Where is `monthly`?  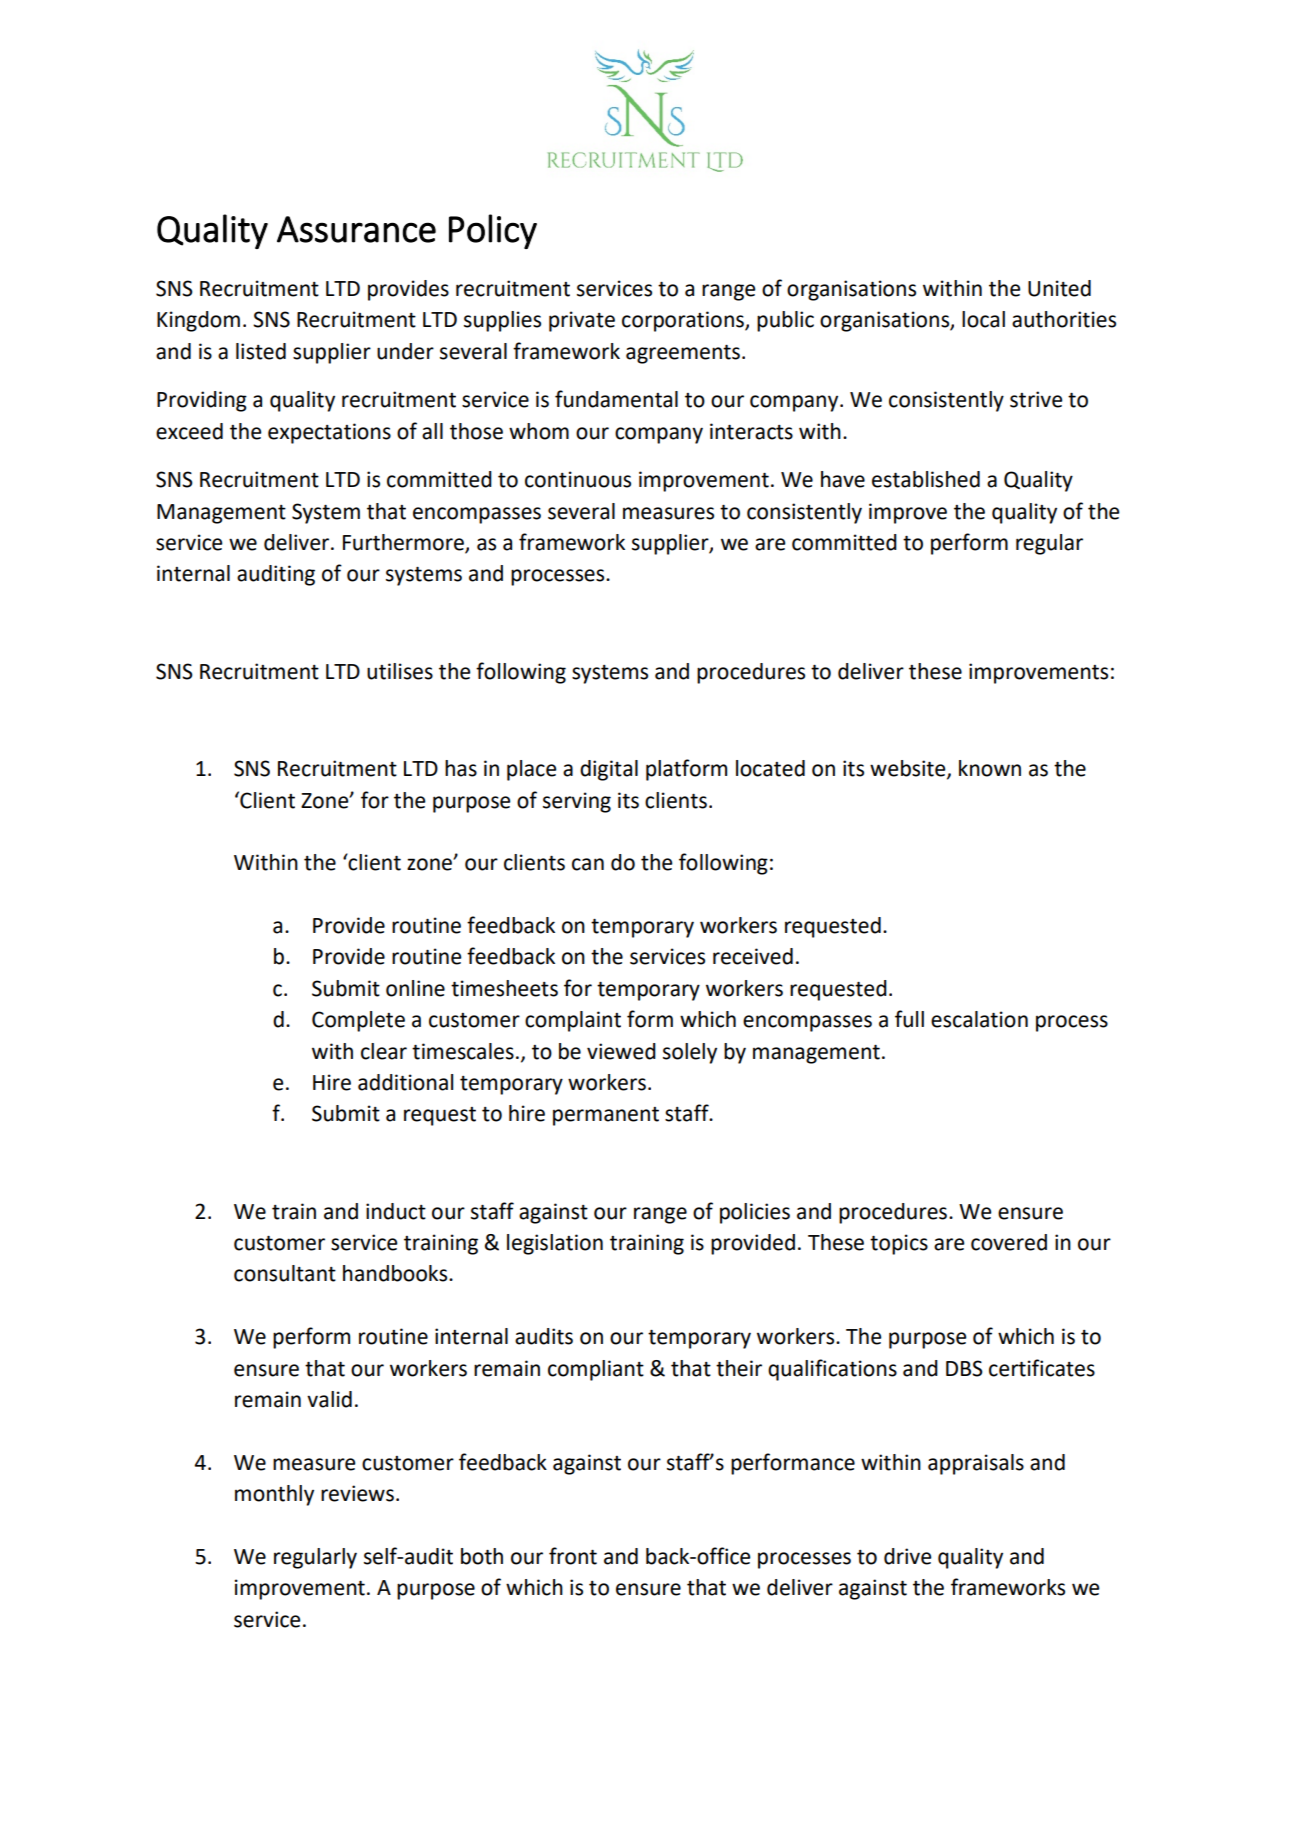
monthly is located at coordinates (274, 1495).
